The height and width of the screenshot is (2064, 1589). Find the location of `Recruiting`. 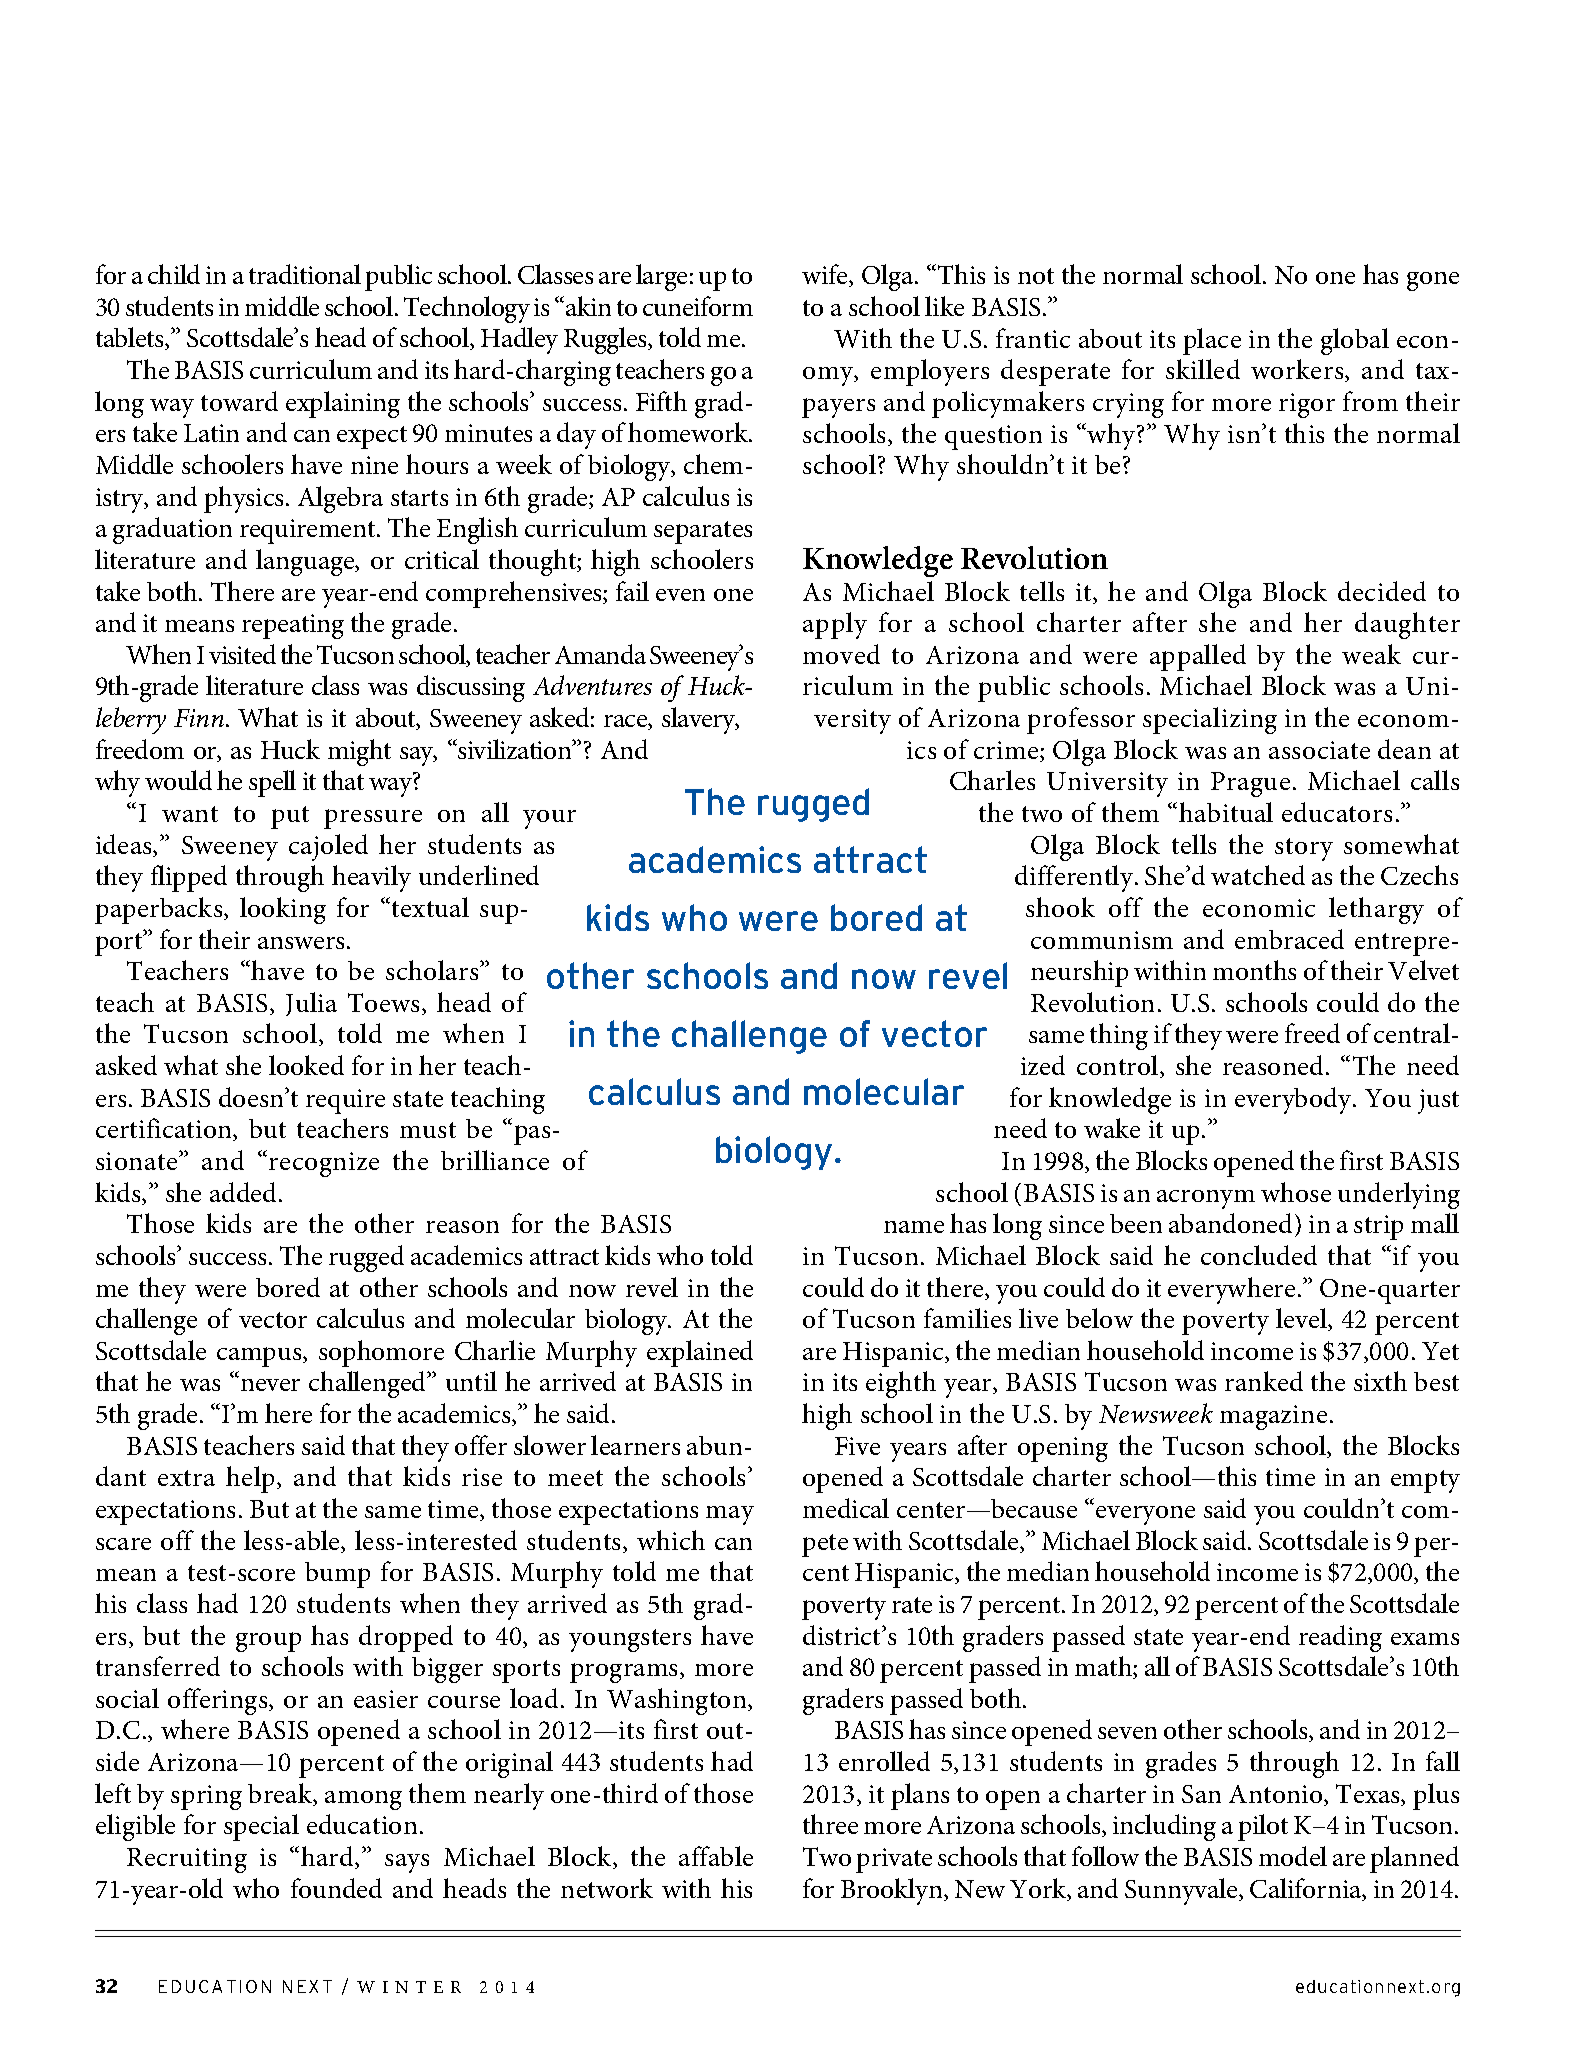

Recruiting is located at coordinates (187, 1860).
